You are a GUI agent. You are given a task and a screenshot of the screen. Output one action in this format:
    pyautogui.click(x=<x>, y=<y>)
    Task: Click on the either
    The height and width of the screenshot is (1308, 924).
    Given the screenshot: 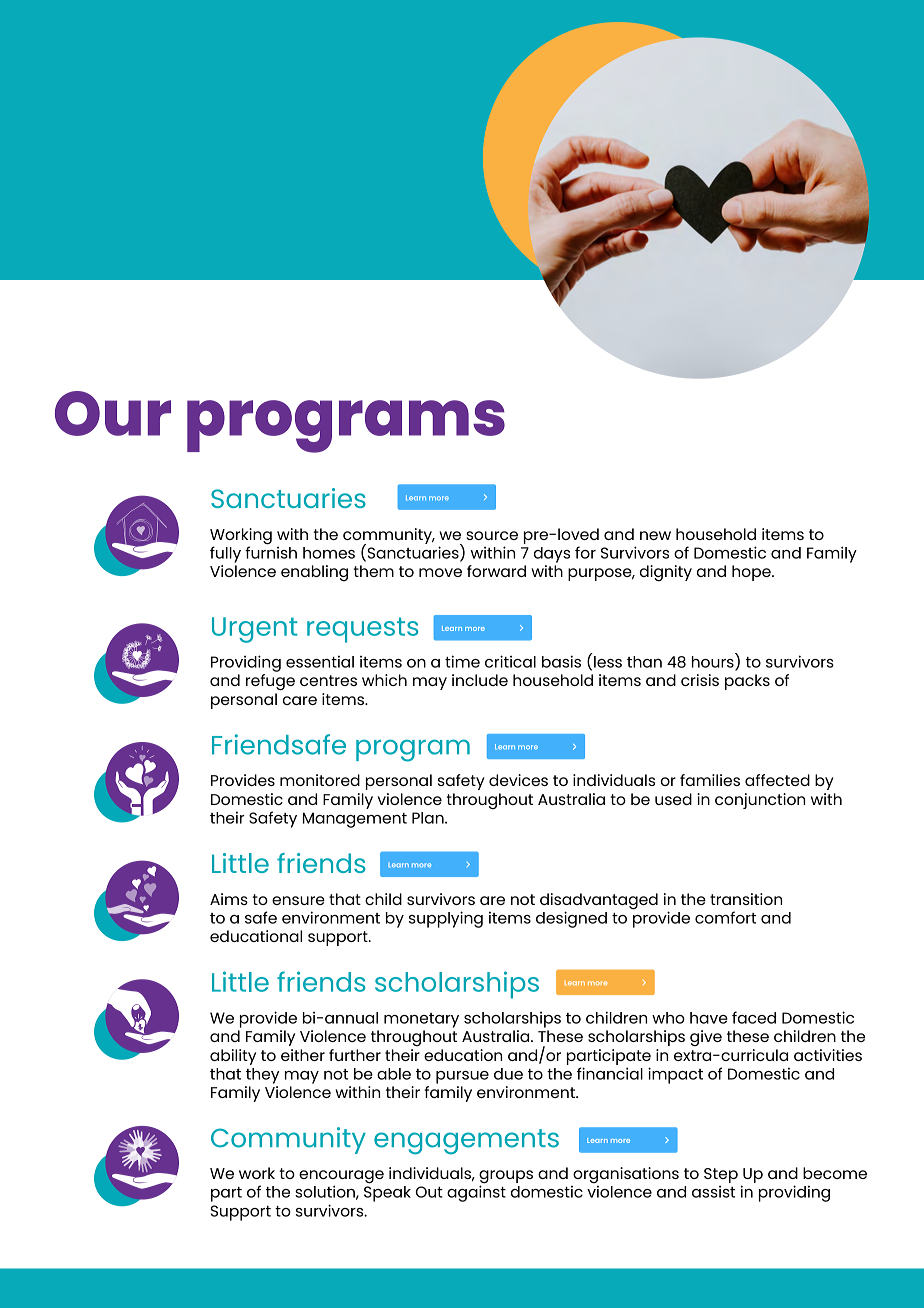 What is the action you would take?
    pyautogui.click(x=303, y=1055)
